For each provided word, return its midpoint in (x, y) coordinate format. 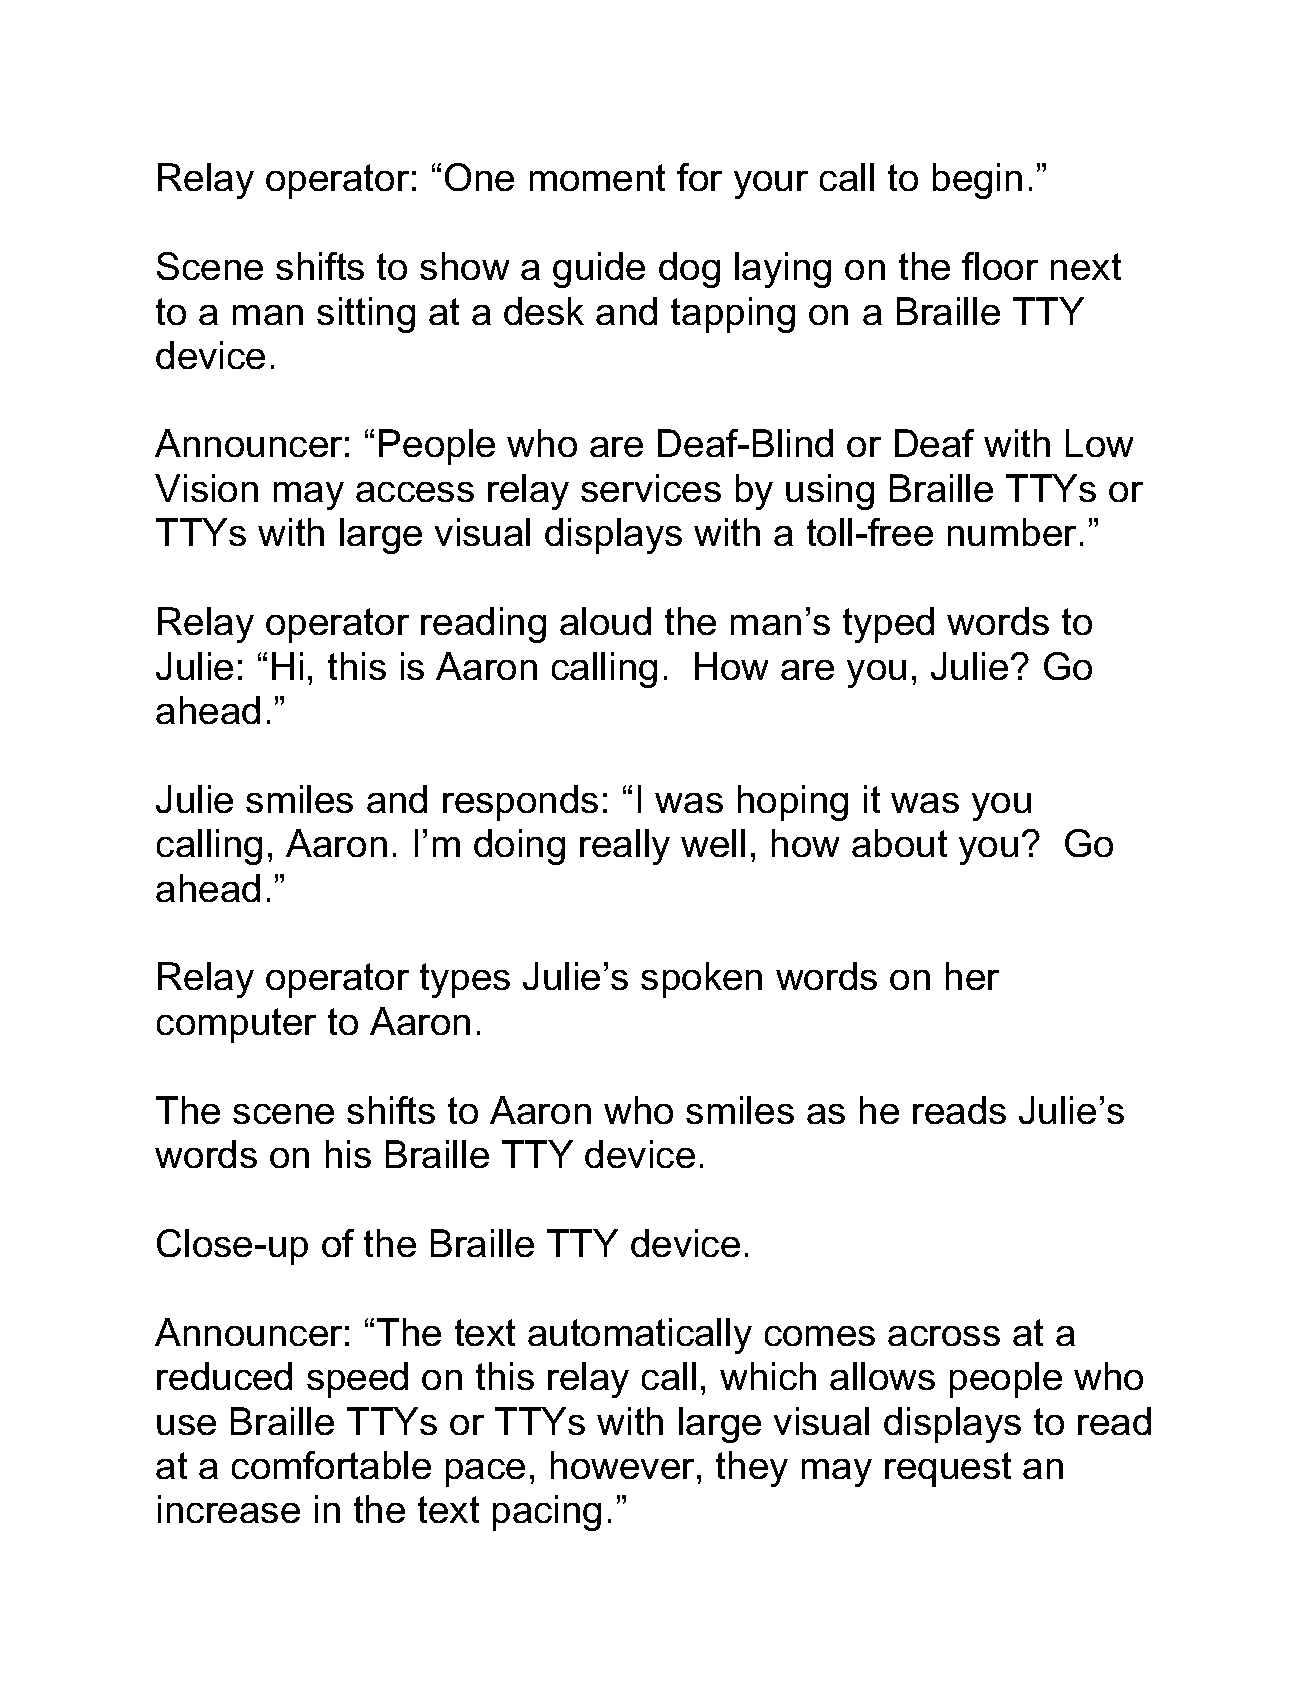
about (899, 843)
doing (519, 847)
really (625, 847)
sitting (366, 315)
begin (977, 181)
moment (597, 177)
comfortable (331, 1465)
